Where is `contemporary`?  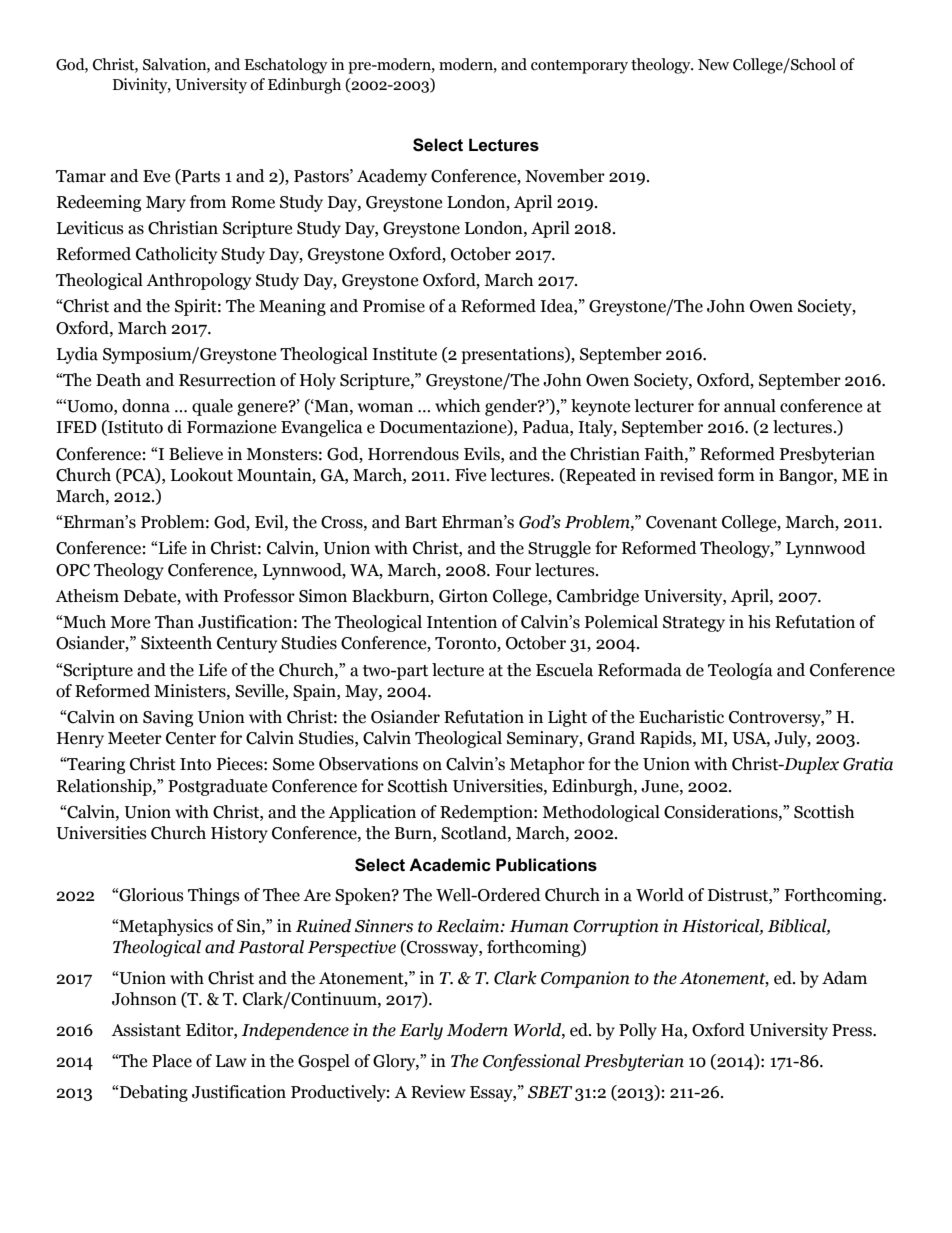
contemporary is located at coordinates (579, 67).
